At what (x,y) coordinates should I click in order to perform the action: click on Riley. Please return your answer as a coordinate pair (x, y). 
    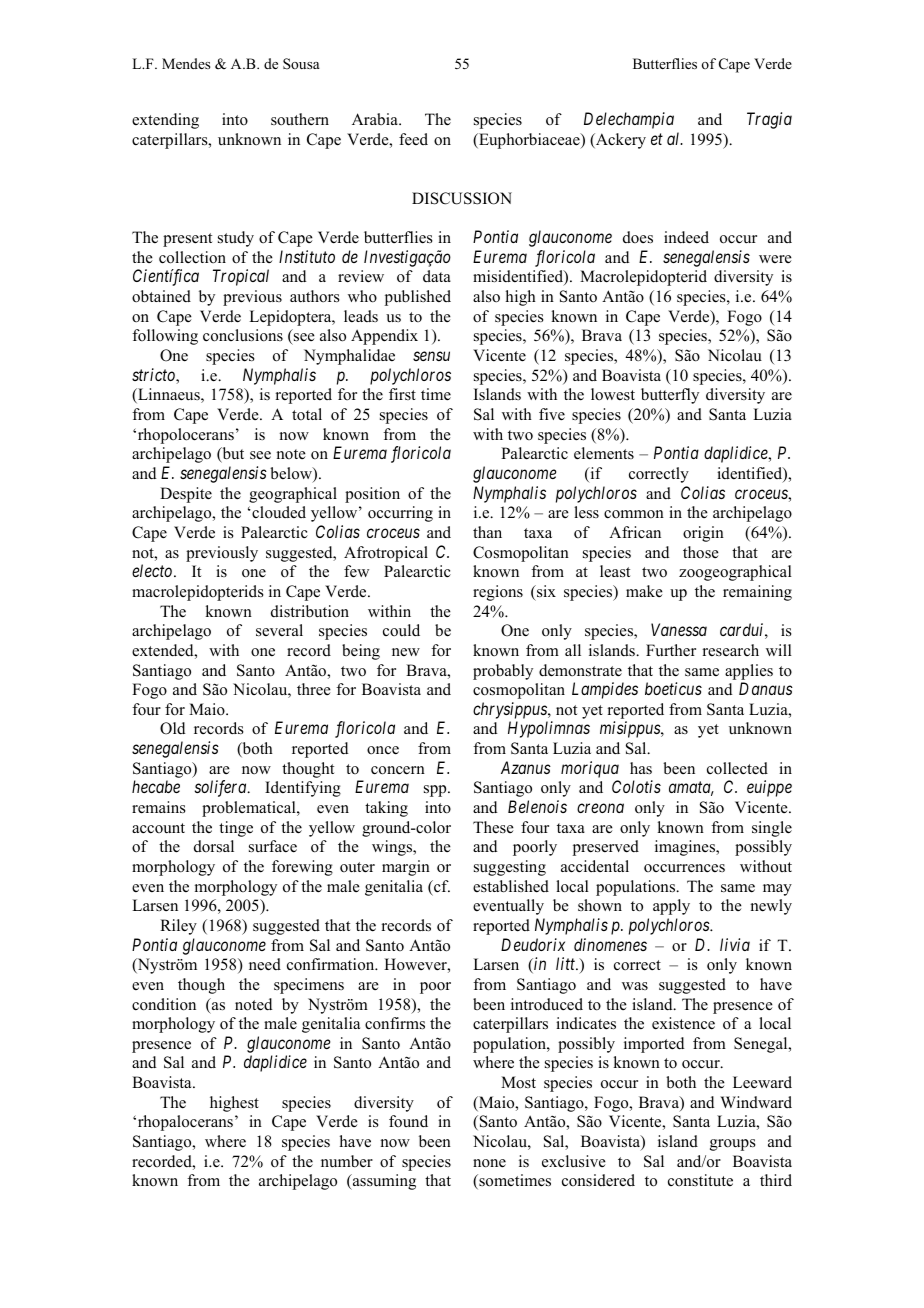
    Looking at the image, I should click on (178, 927).
